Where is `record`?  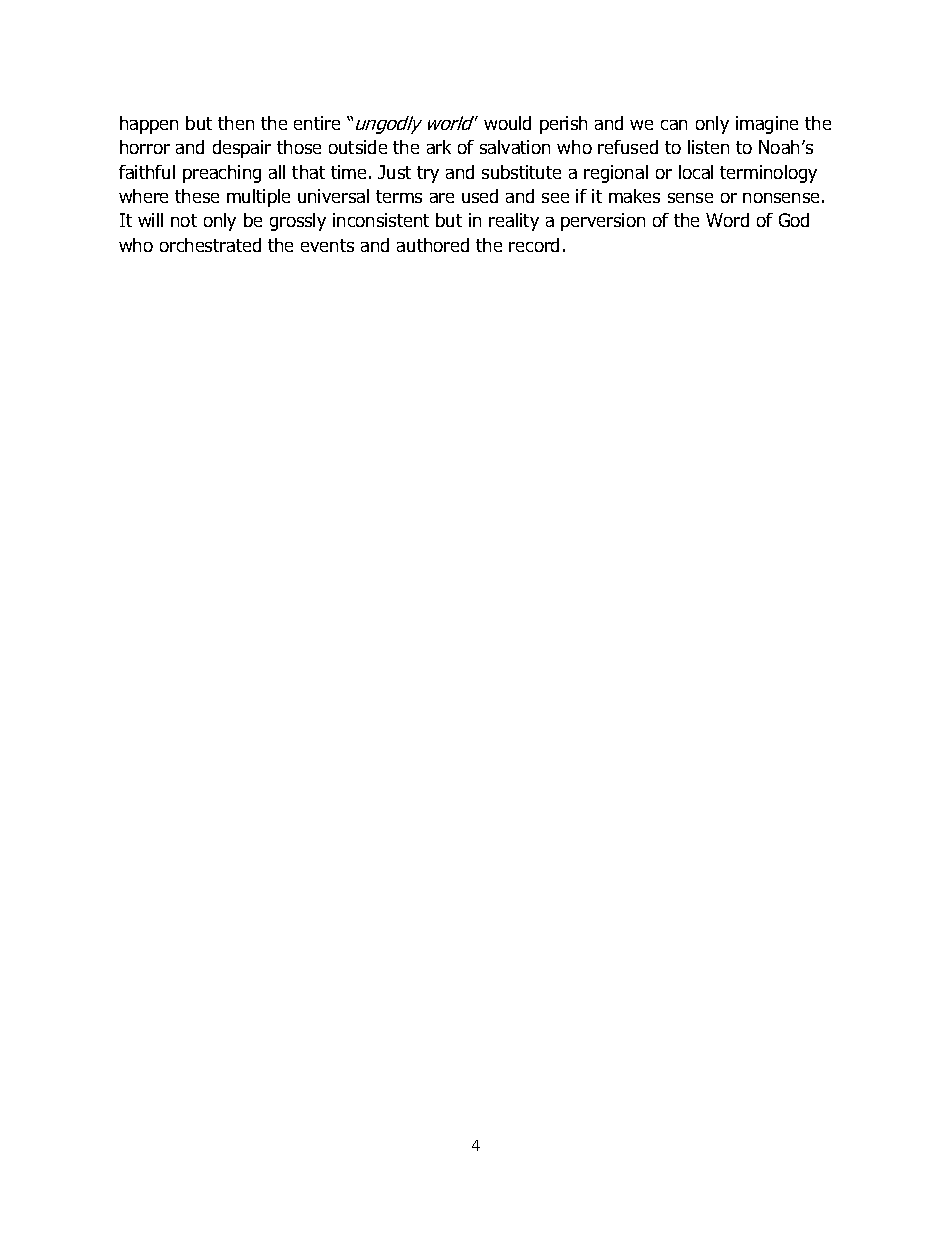
record is located at coordinates (534, 245).
